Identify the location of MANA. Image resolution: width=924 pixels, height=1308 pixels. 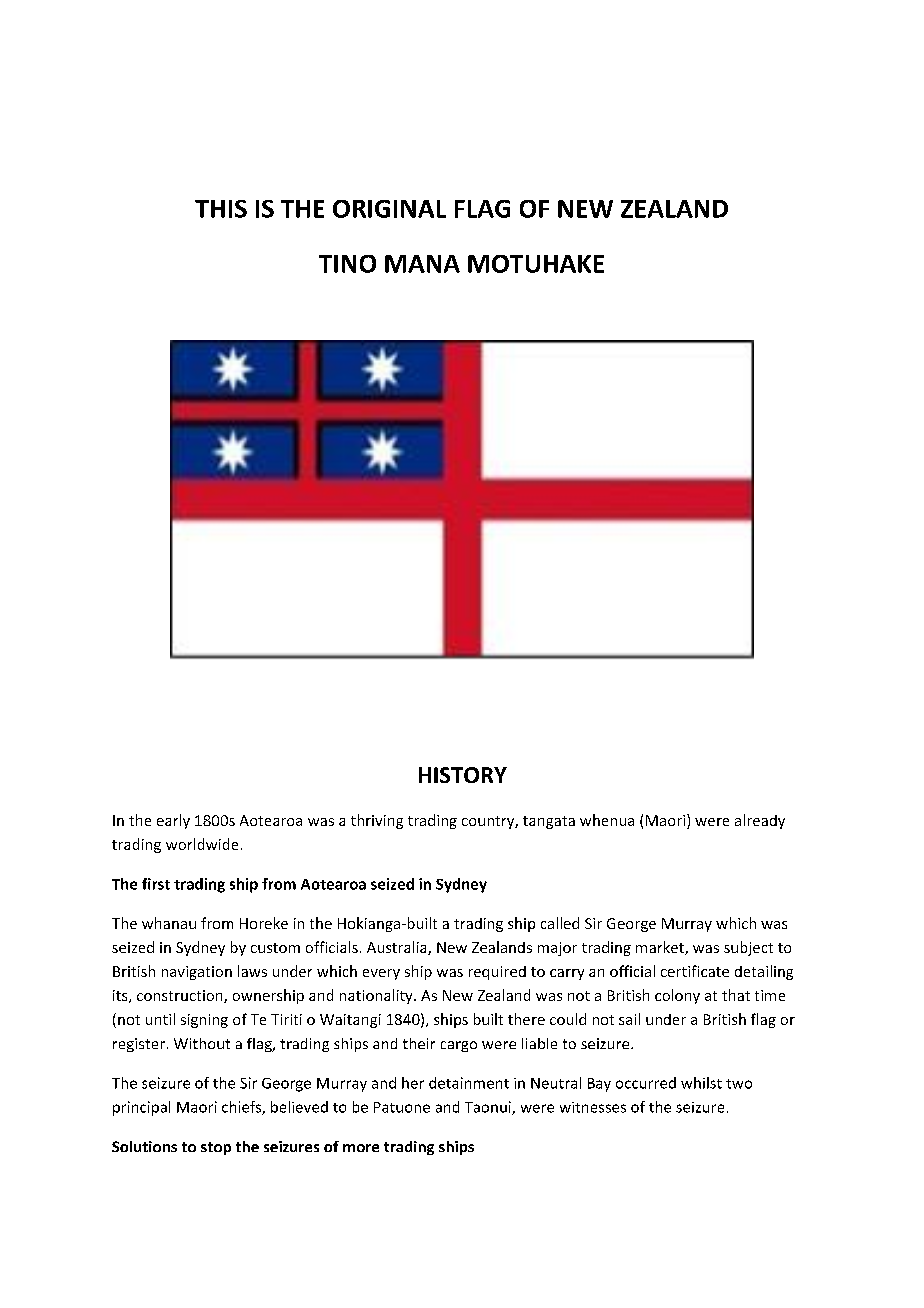
(422, 264).
